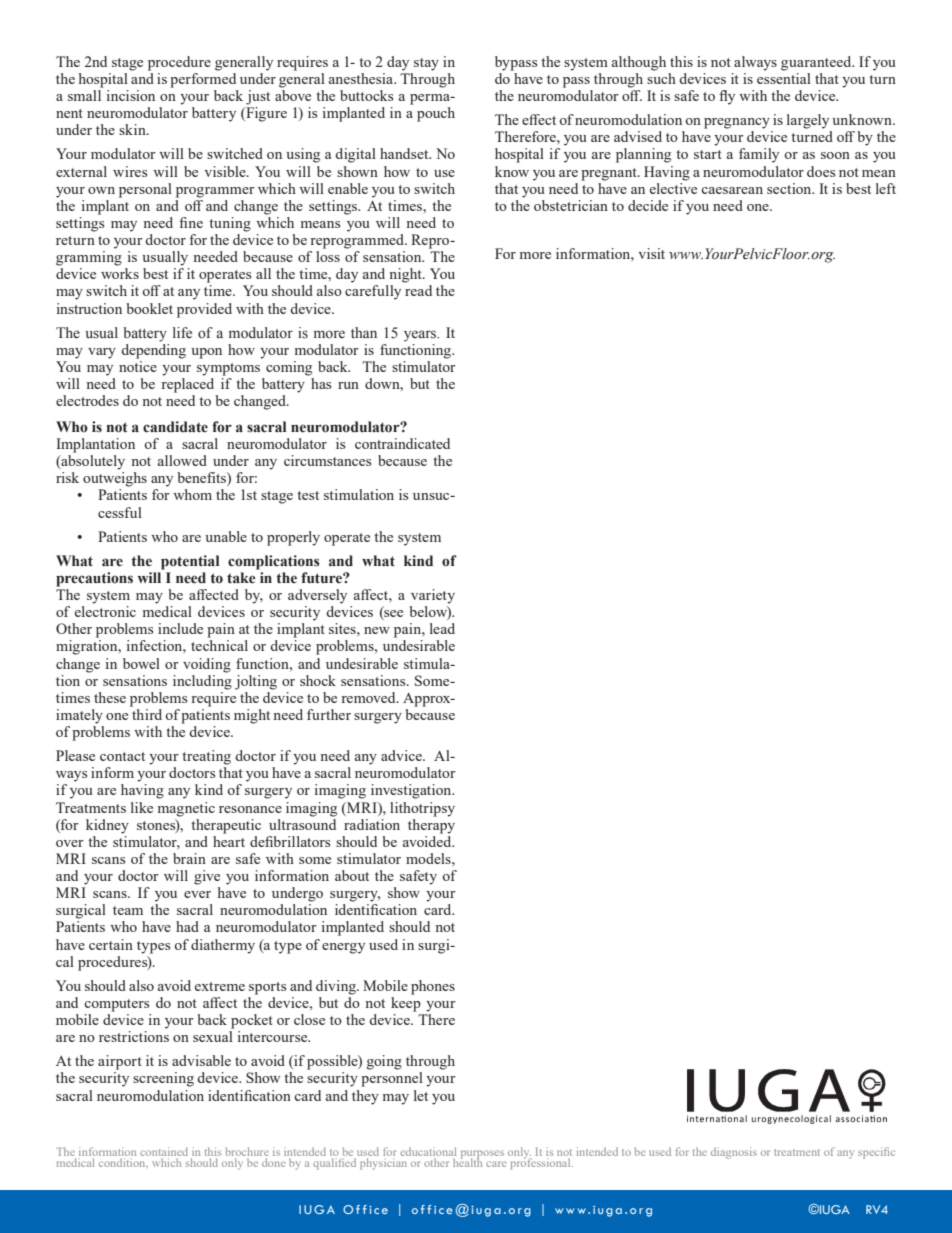 The height and width of the document is (1233, 952). I want to click on include, so click(180, 628).
